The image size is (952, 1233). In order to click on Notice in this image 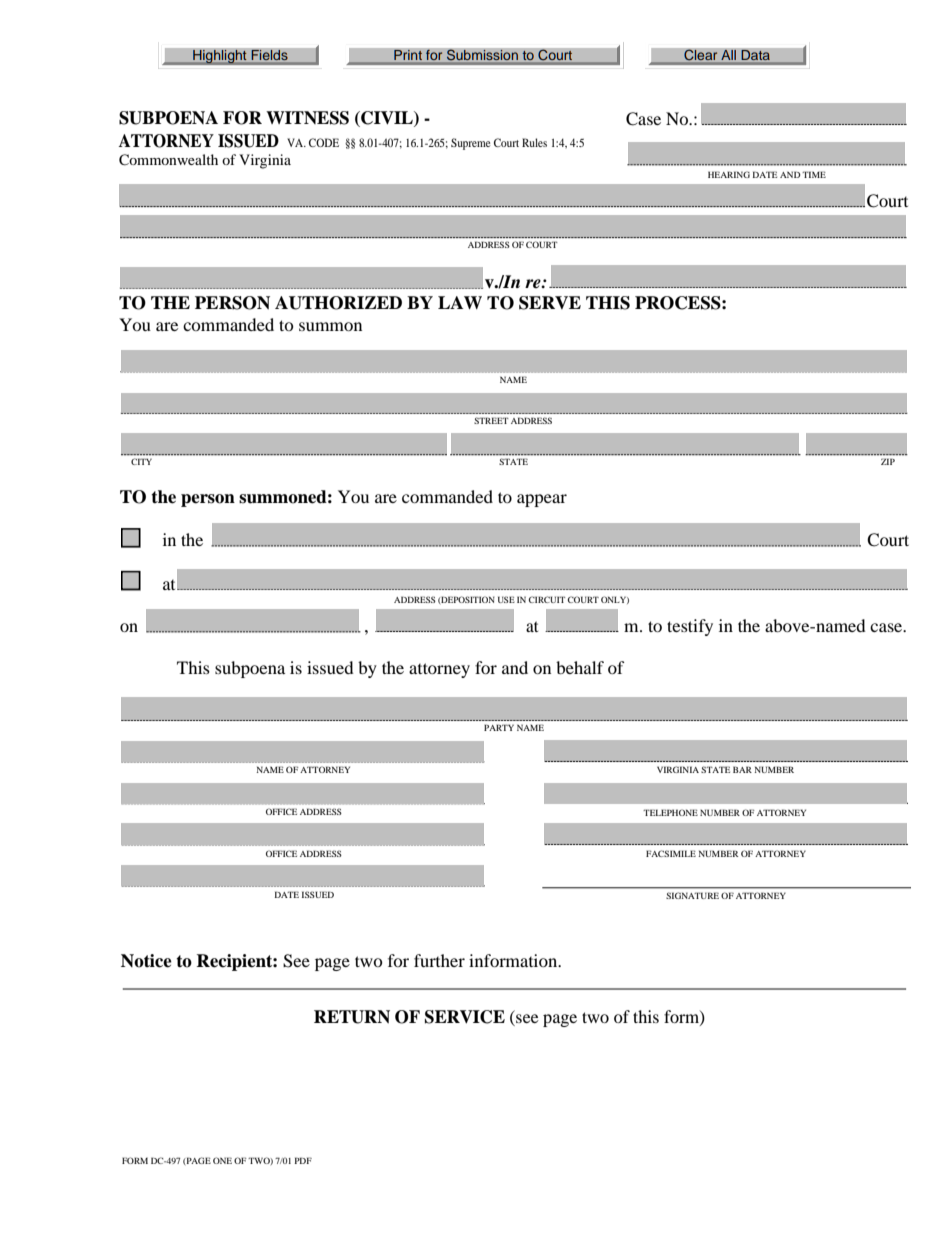, I will do `click(146, 961)`.
